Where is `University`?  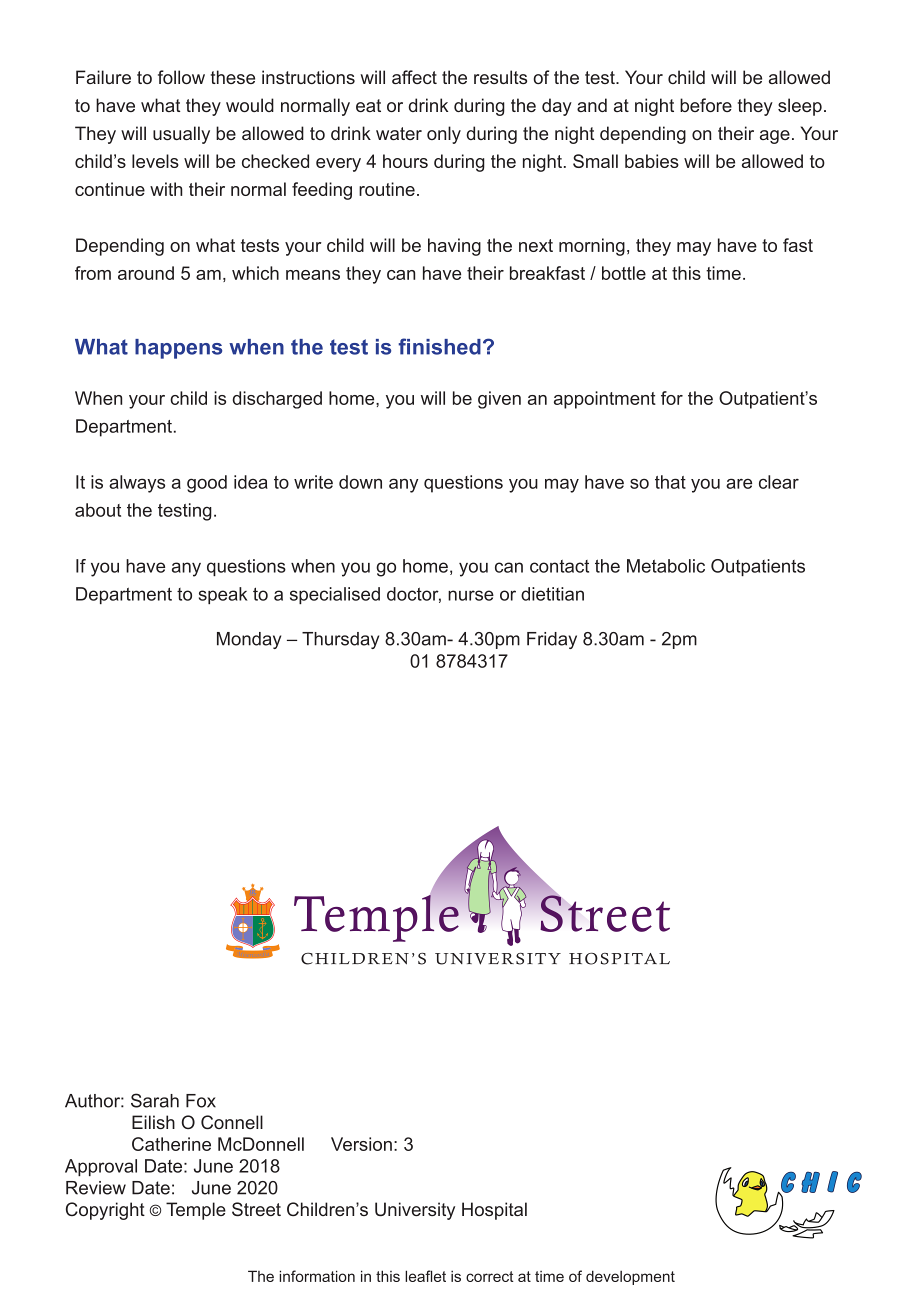
University is located at coordinates (415, 1211).
